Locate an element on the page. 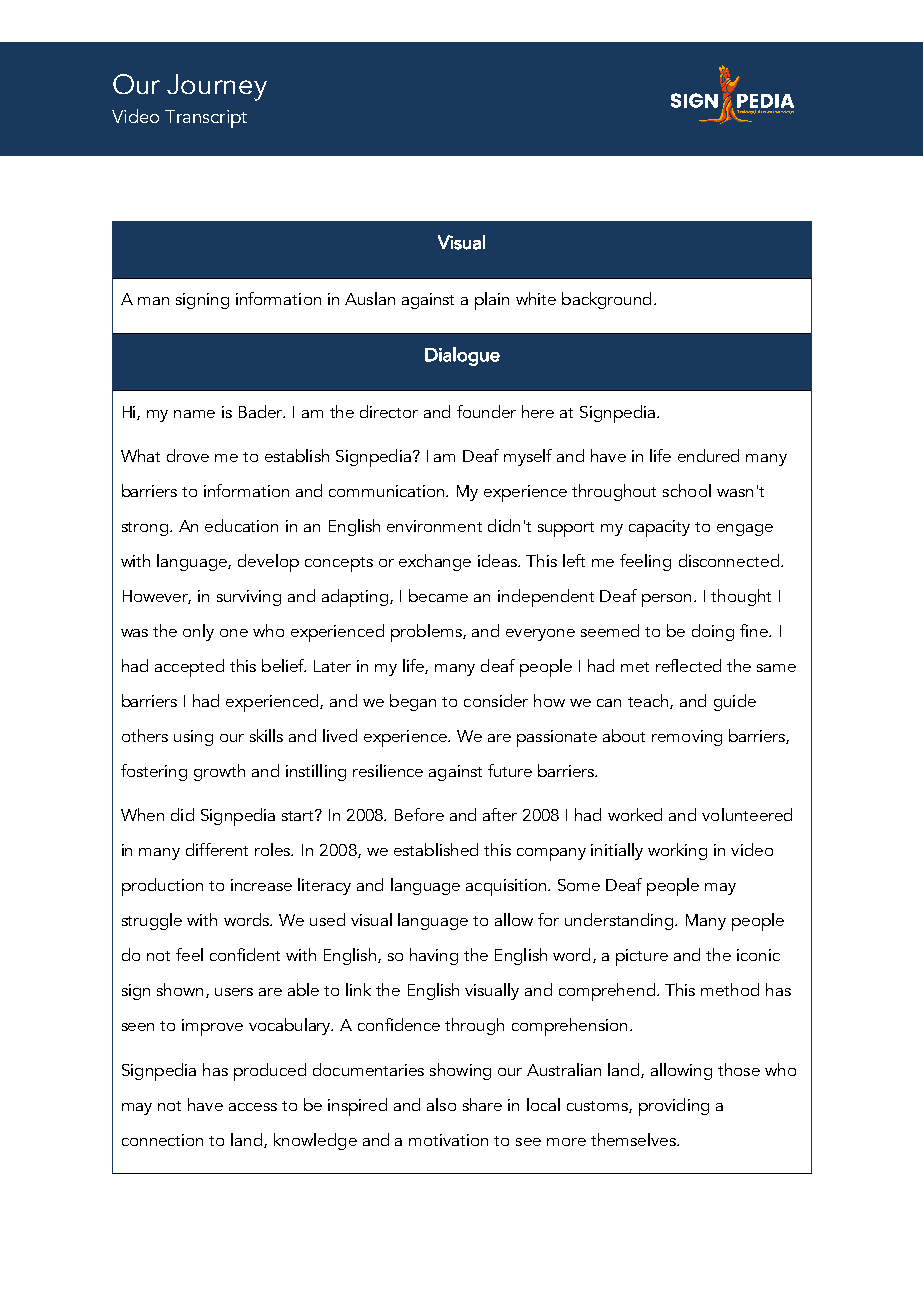 The image size is (924, 1308). Dialogue is located at coordinates (462, 356).
